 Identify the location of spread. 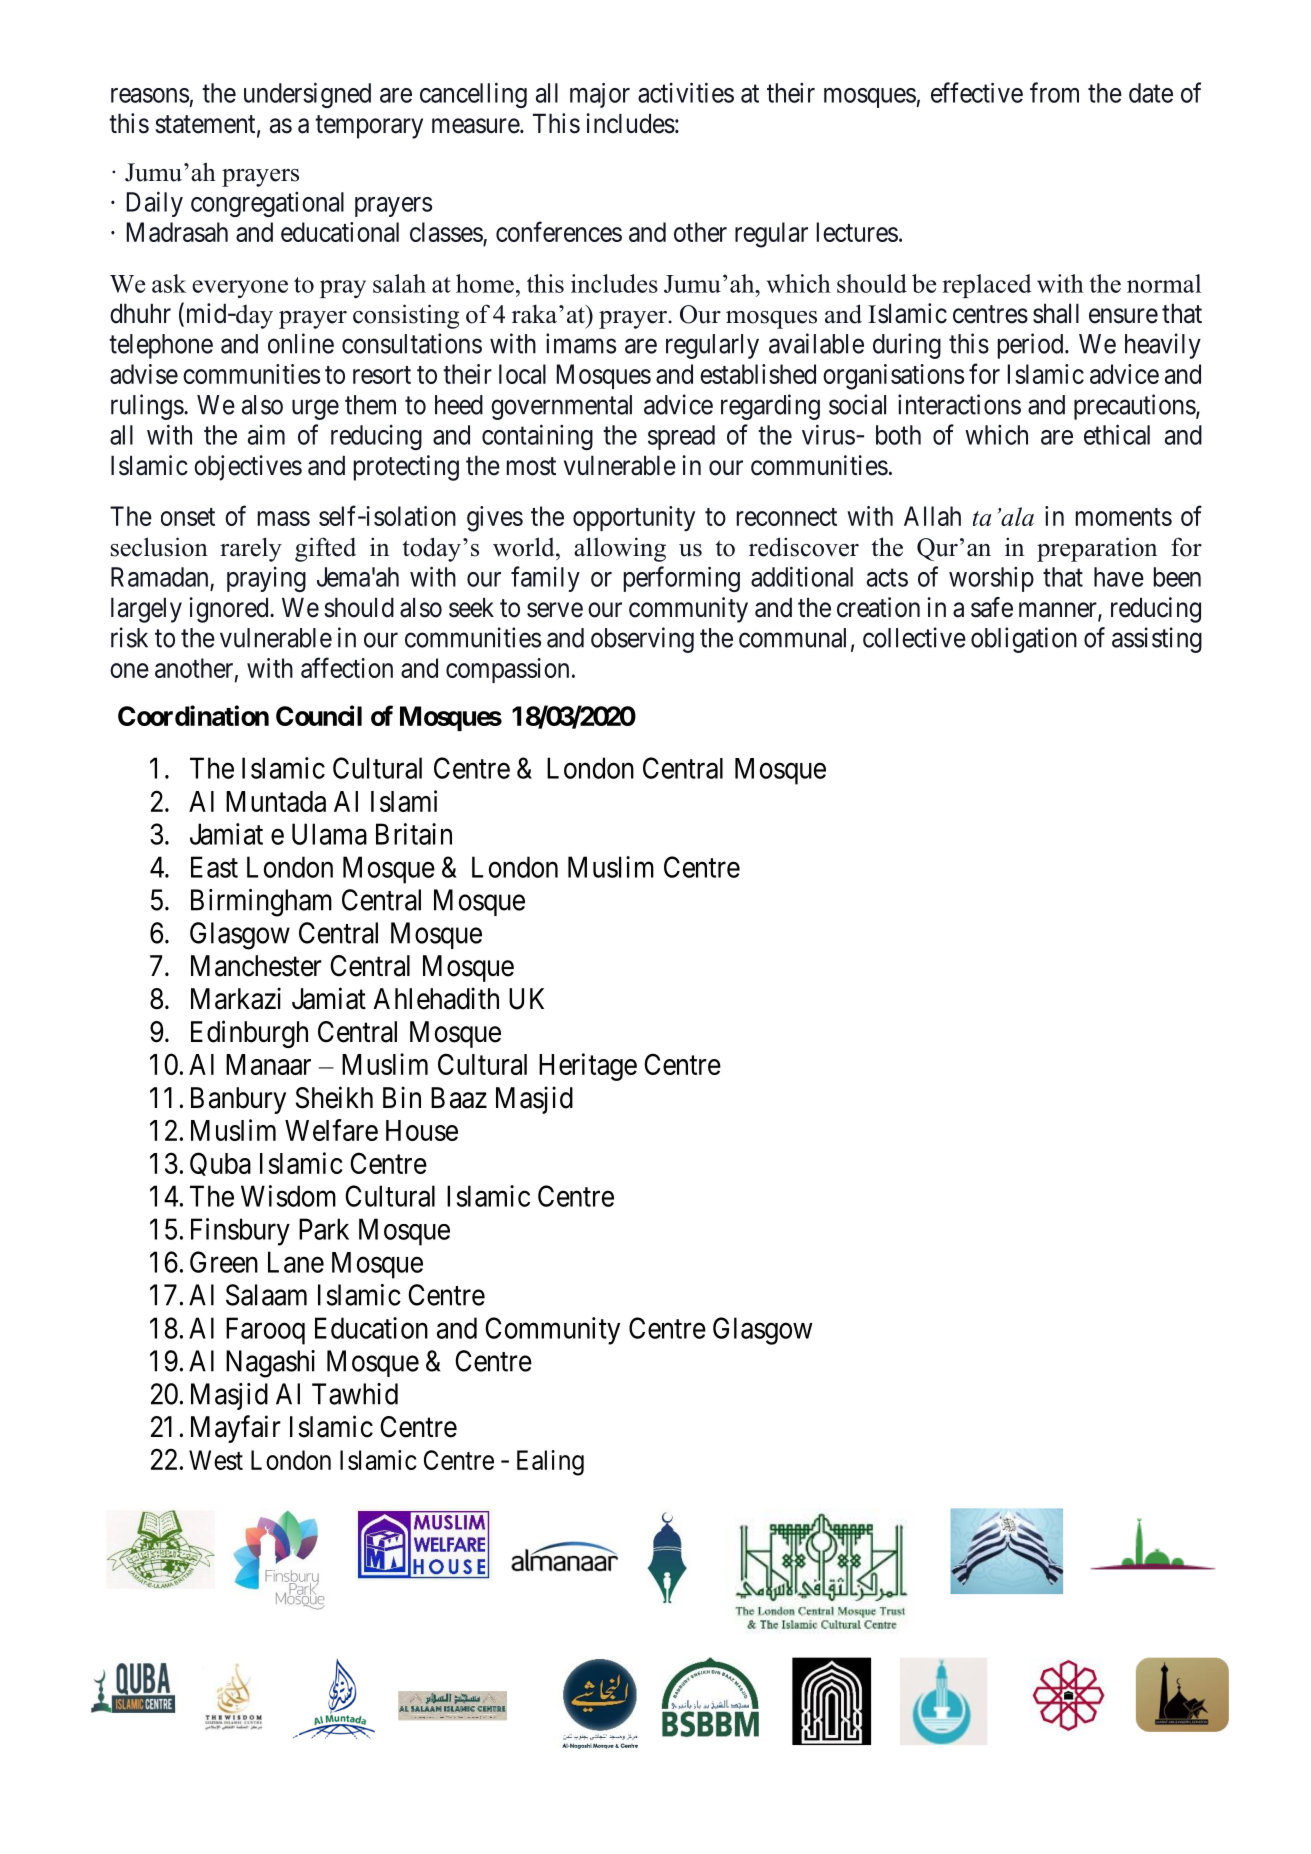
(681, 437).
